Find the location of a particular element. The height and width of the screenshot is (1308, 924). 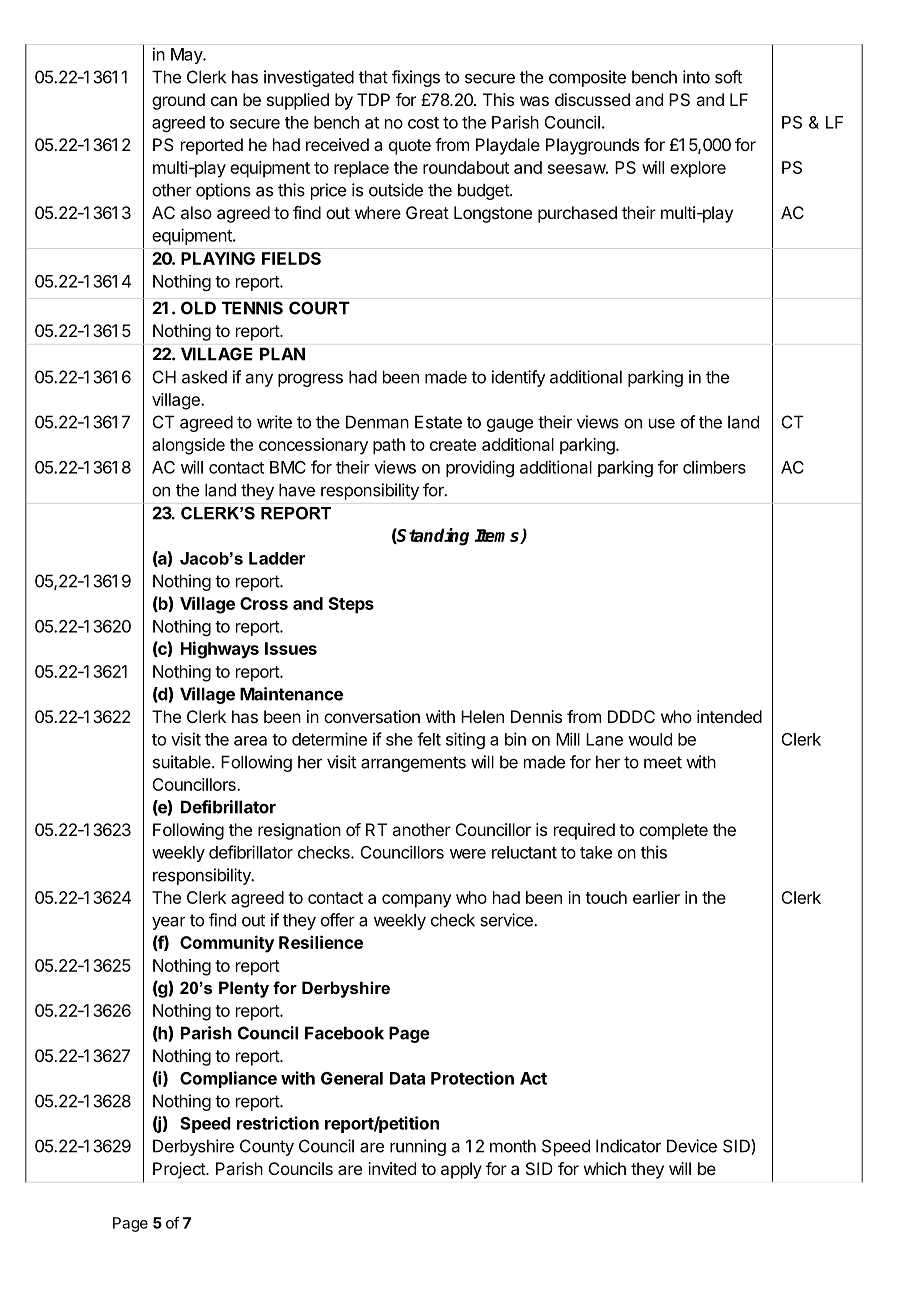

Community is located at coordinates (227, 944).
